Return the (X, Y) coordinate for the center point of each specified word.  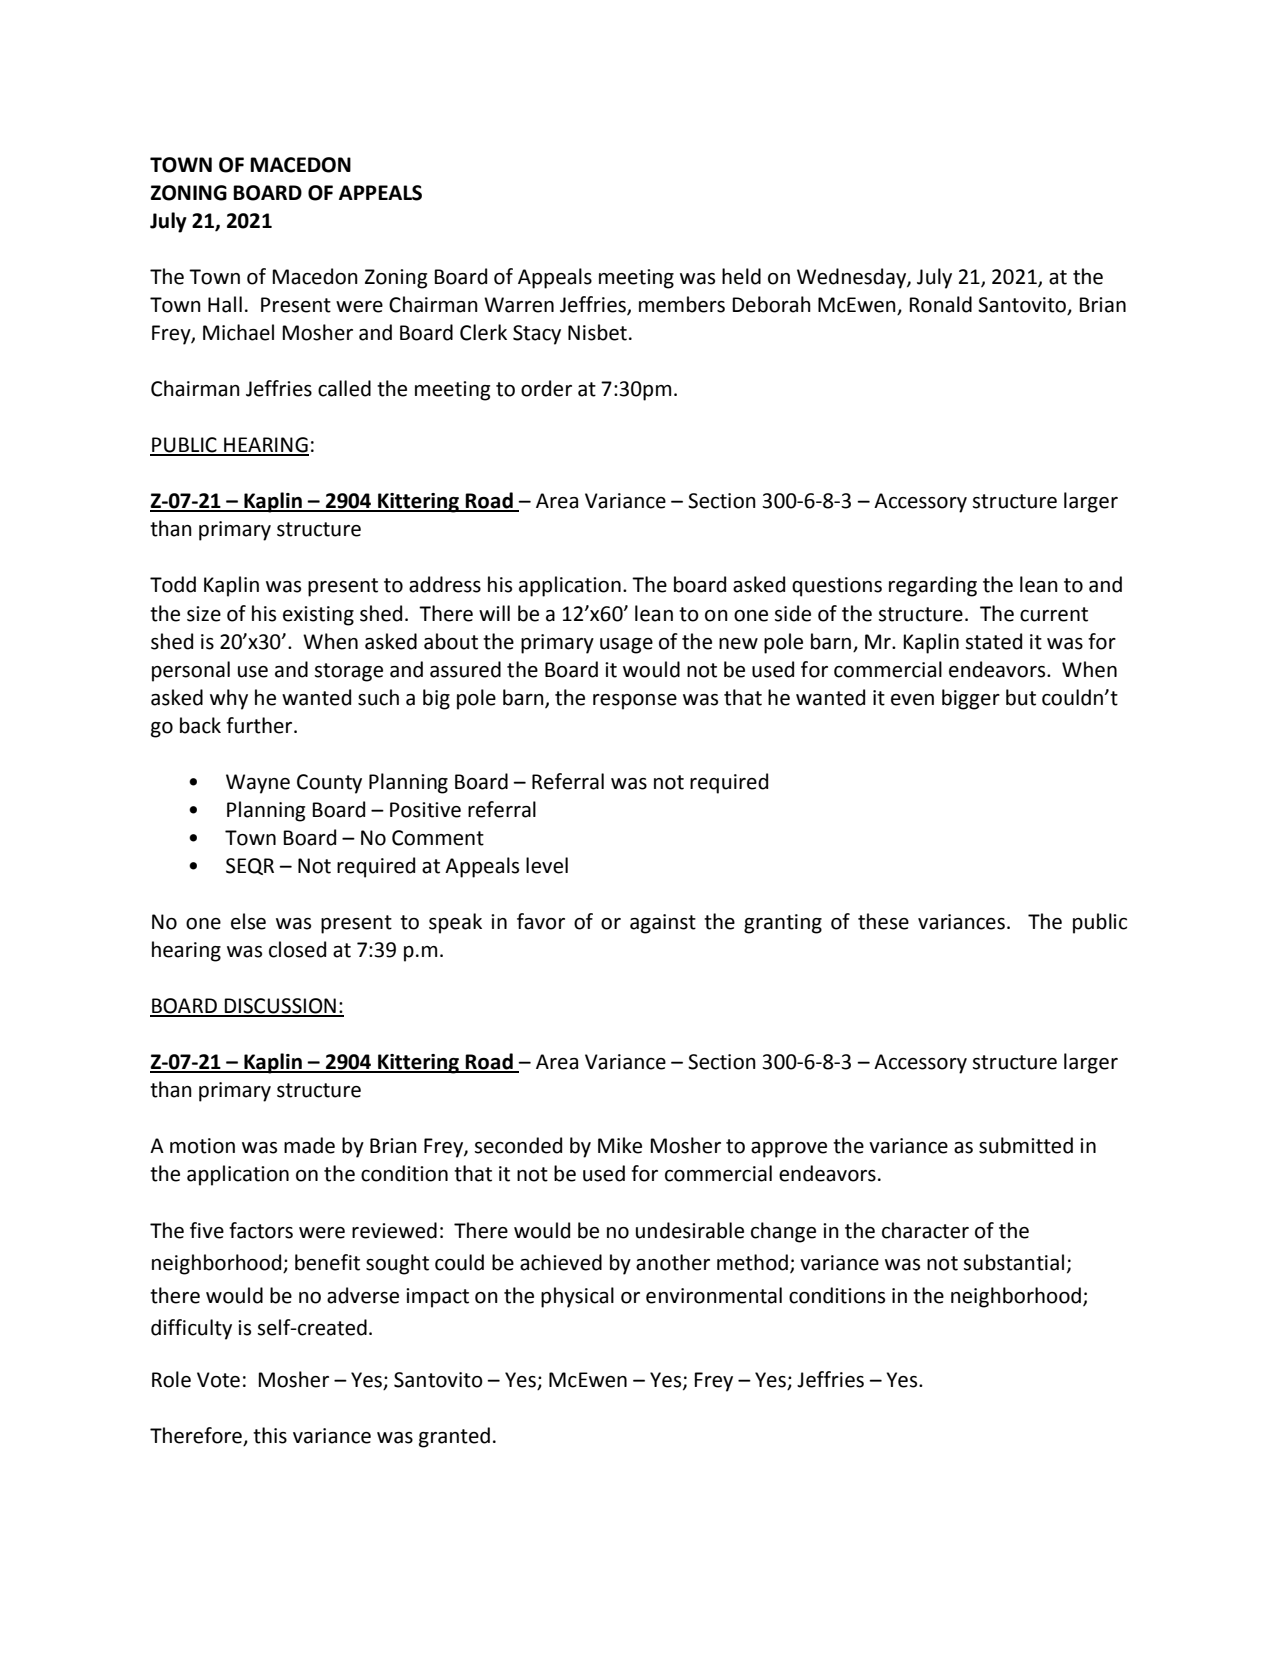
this (270, 1435)
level (547, 865)
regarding (933, 586)
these (883, 921)
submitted (1026, 1145)
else (248, 921)
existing (318, 616)
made (309, 1145)
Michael (238, 332)
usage (626, 646)
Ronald (941, 304)
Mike (620, 1145)
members (682, 304)
